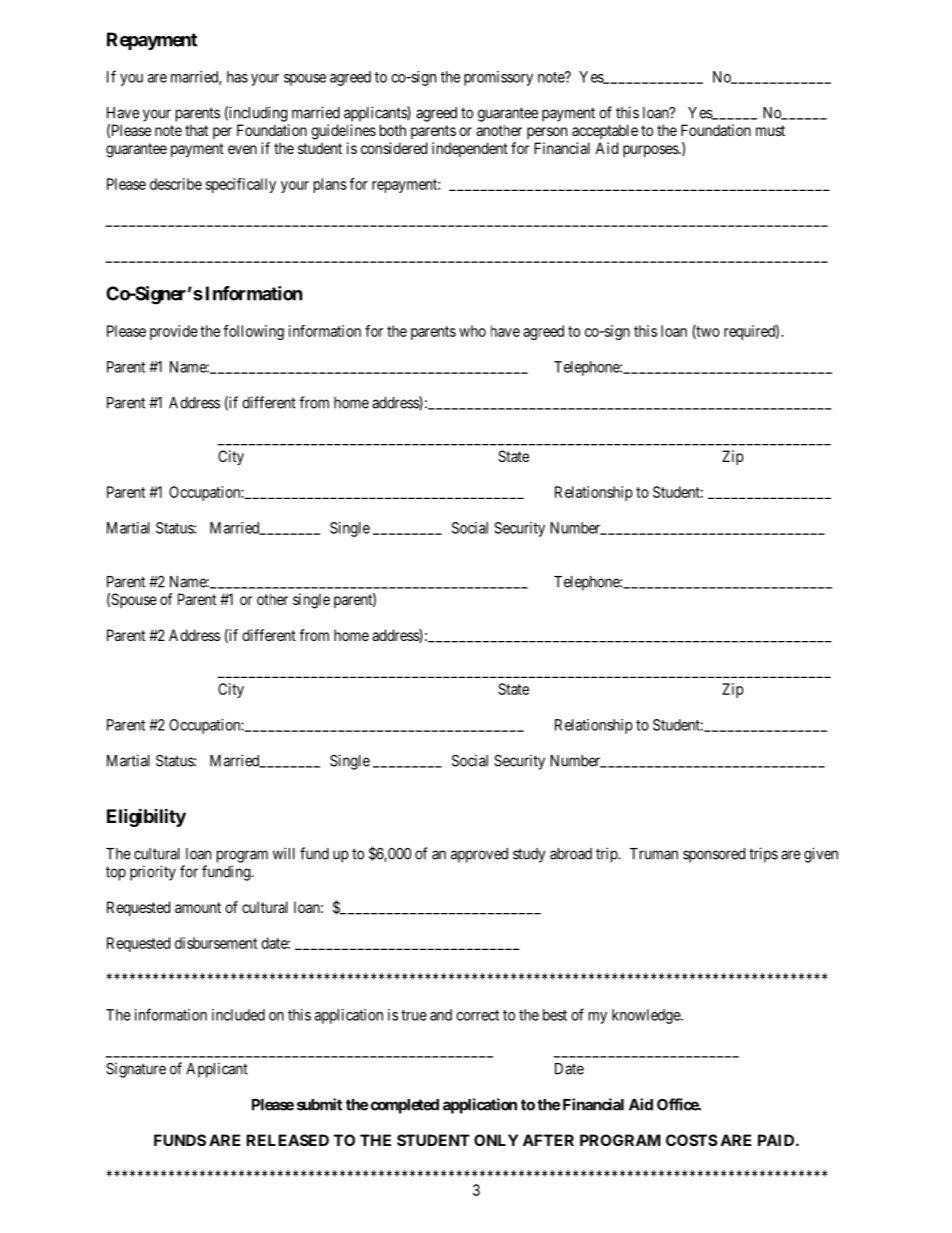 The image size is (952, 1233). What do you see at coordinates (770, 130) in the page?
I see `must` at bounding box center [770, 130].
